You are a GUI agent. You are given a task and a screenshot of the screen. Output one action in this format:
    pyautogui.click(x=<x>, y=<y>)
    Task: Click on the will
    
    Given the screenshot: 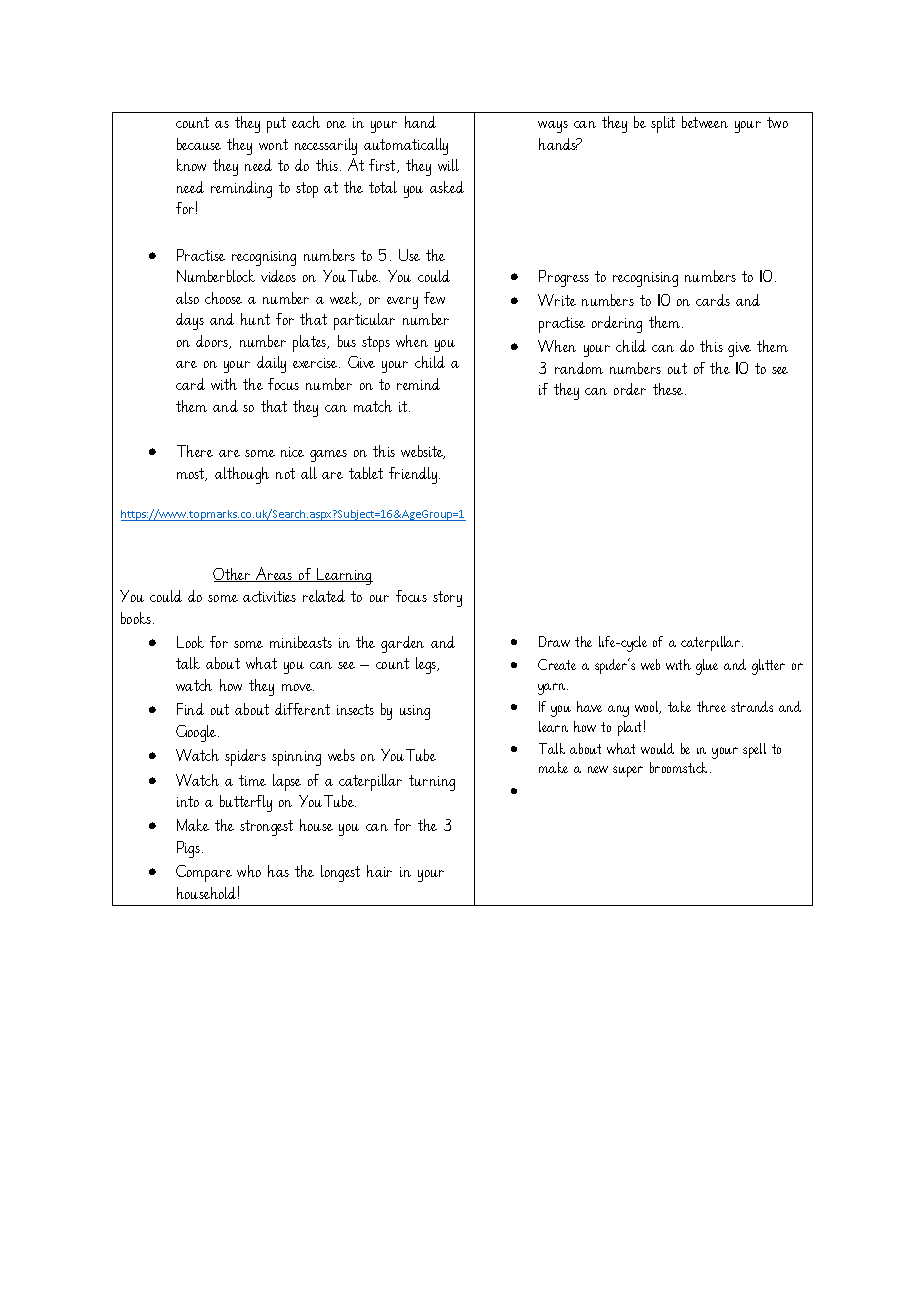 What is the action you would take?
    pyautogui.click(x=448, y=165)
